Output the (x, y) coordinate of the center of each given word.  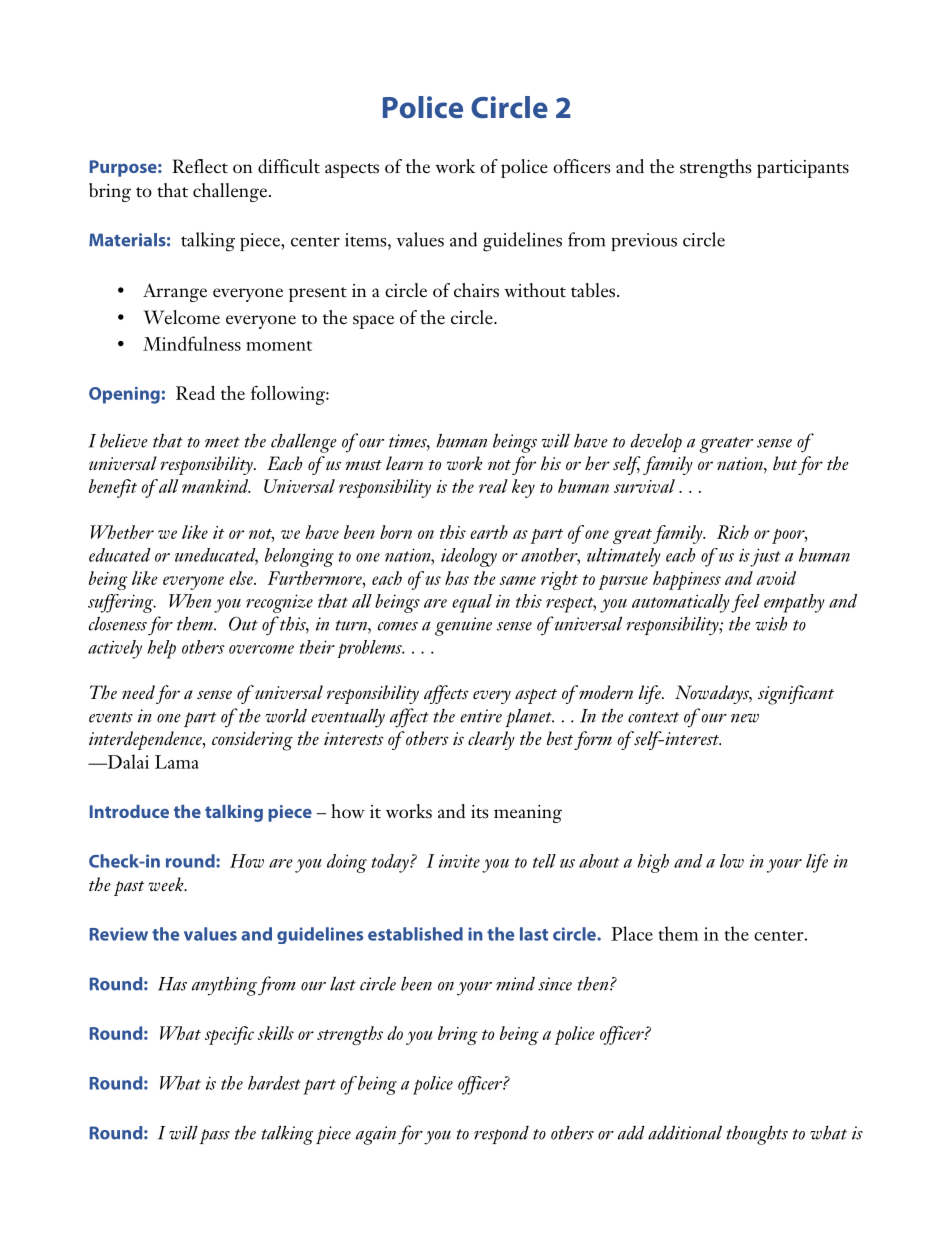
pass (215, 1136)
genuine (463, 626)
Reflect (200, 166)
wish (771, 624)
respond (501, 1135)
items (367, 240)
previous (644, 242)
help (162, 649)
